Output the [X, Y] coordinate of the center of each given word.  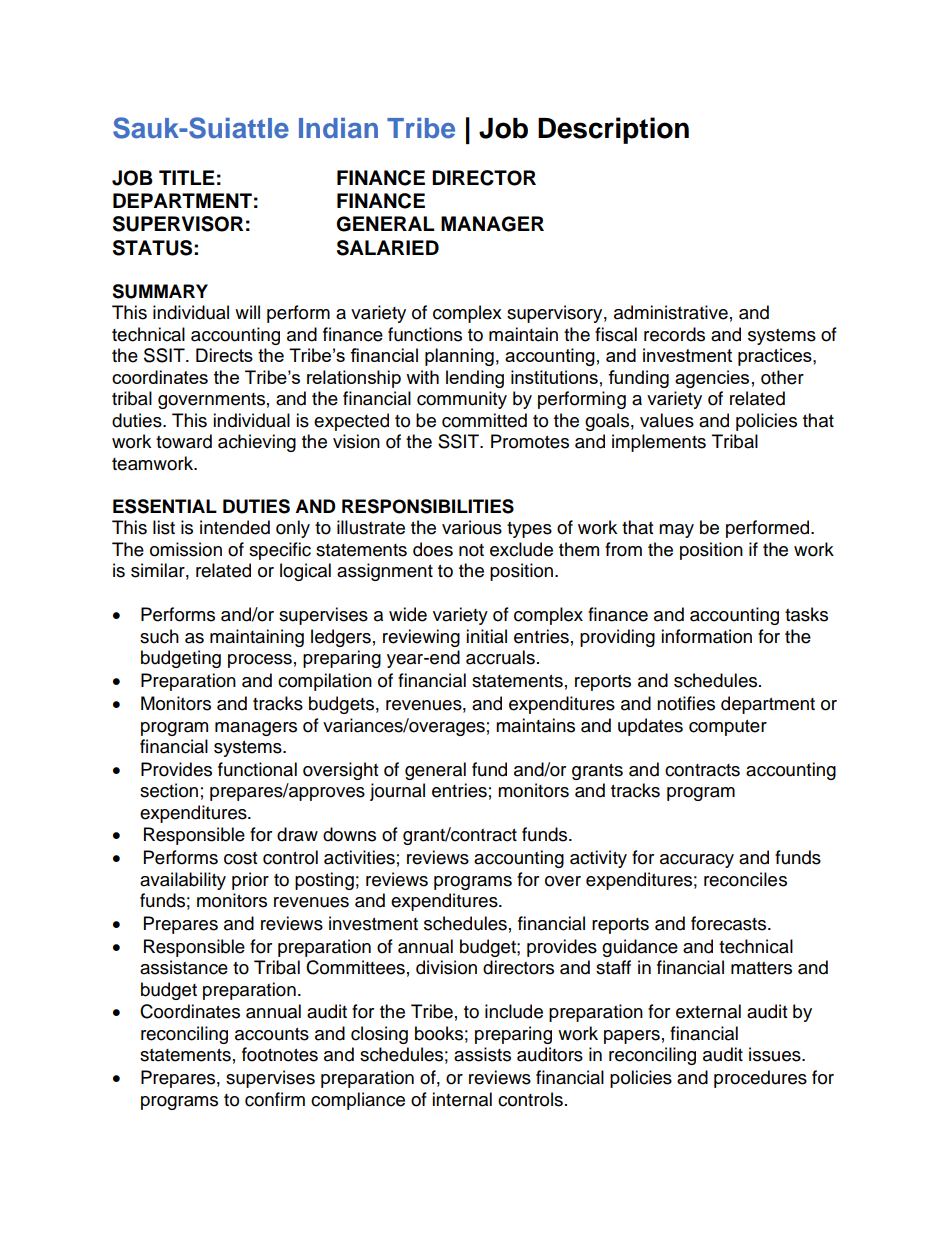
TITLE [187, 177]
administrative [671, 312]
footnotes [280, 1054]
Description [613, 130]
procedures [760, 1079]
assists [482, 1054]
